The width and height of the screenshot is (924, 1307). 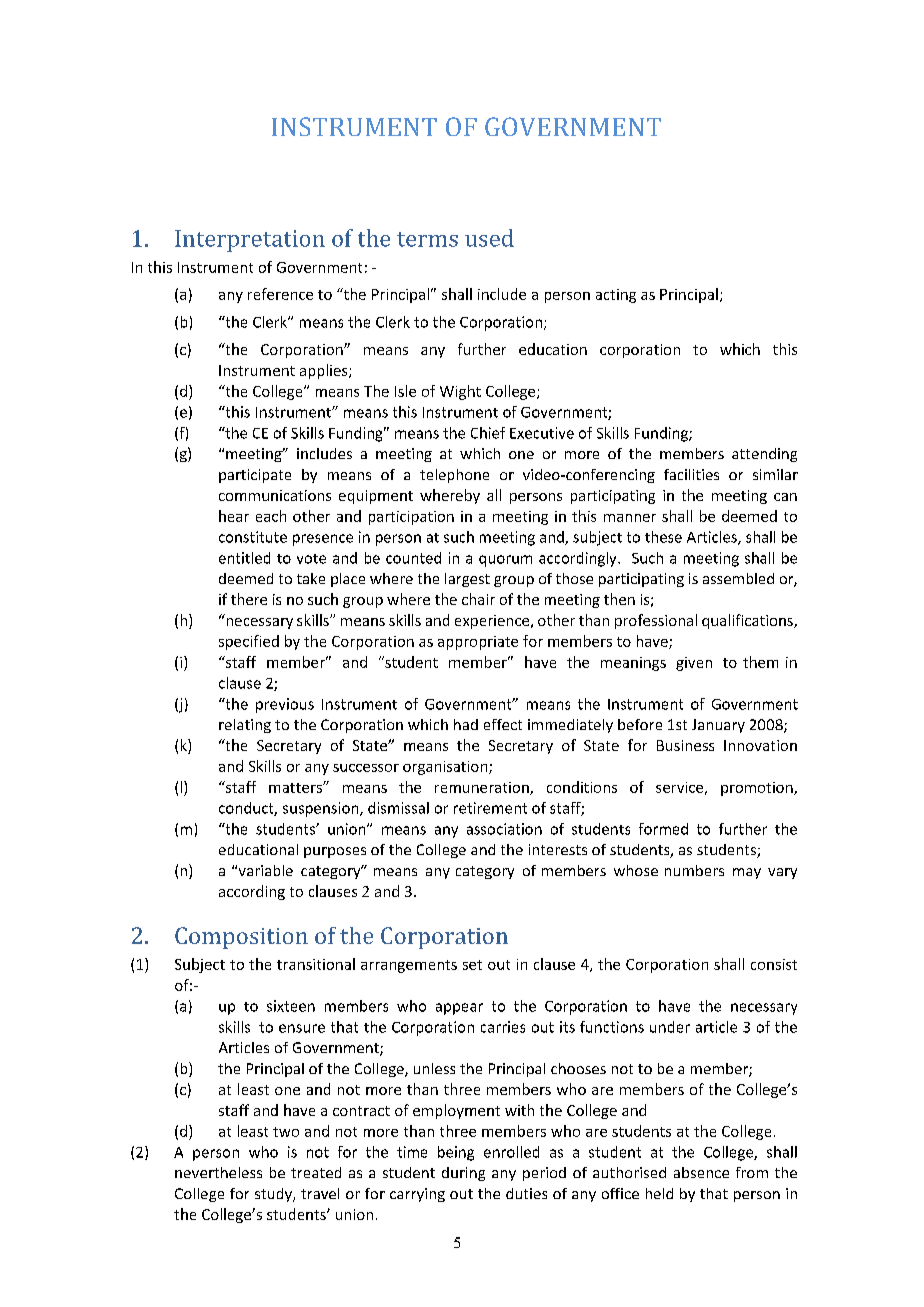 What do you see at coordinates (694, 870) in the screenshot?
I see `numbers` at bounding box center [694, 870].
